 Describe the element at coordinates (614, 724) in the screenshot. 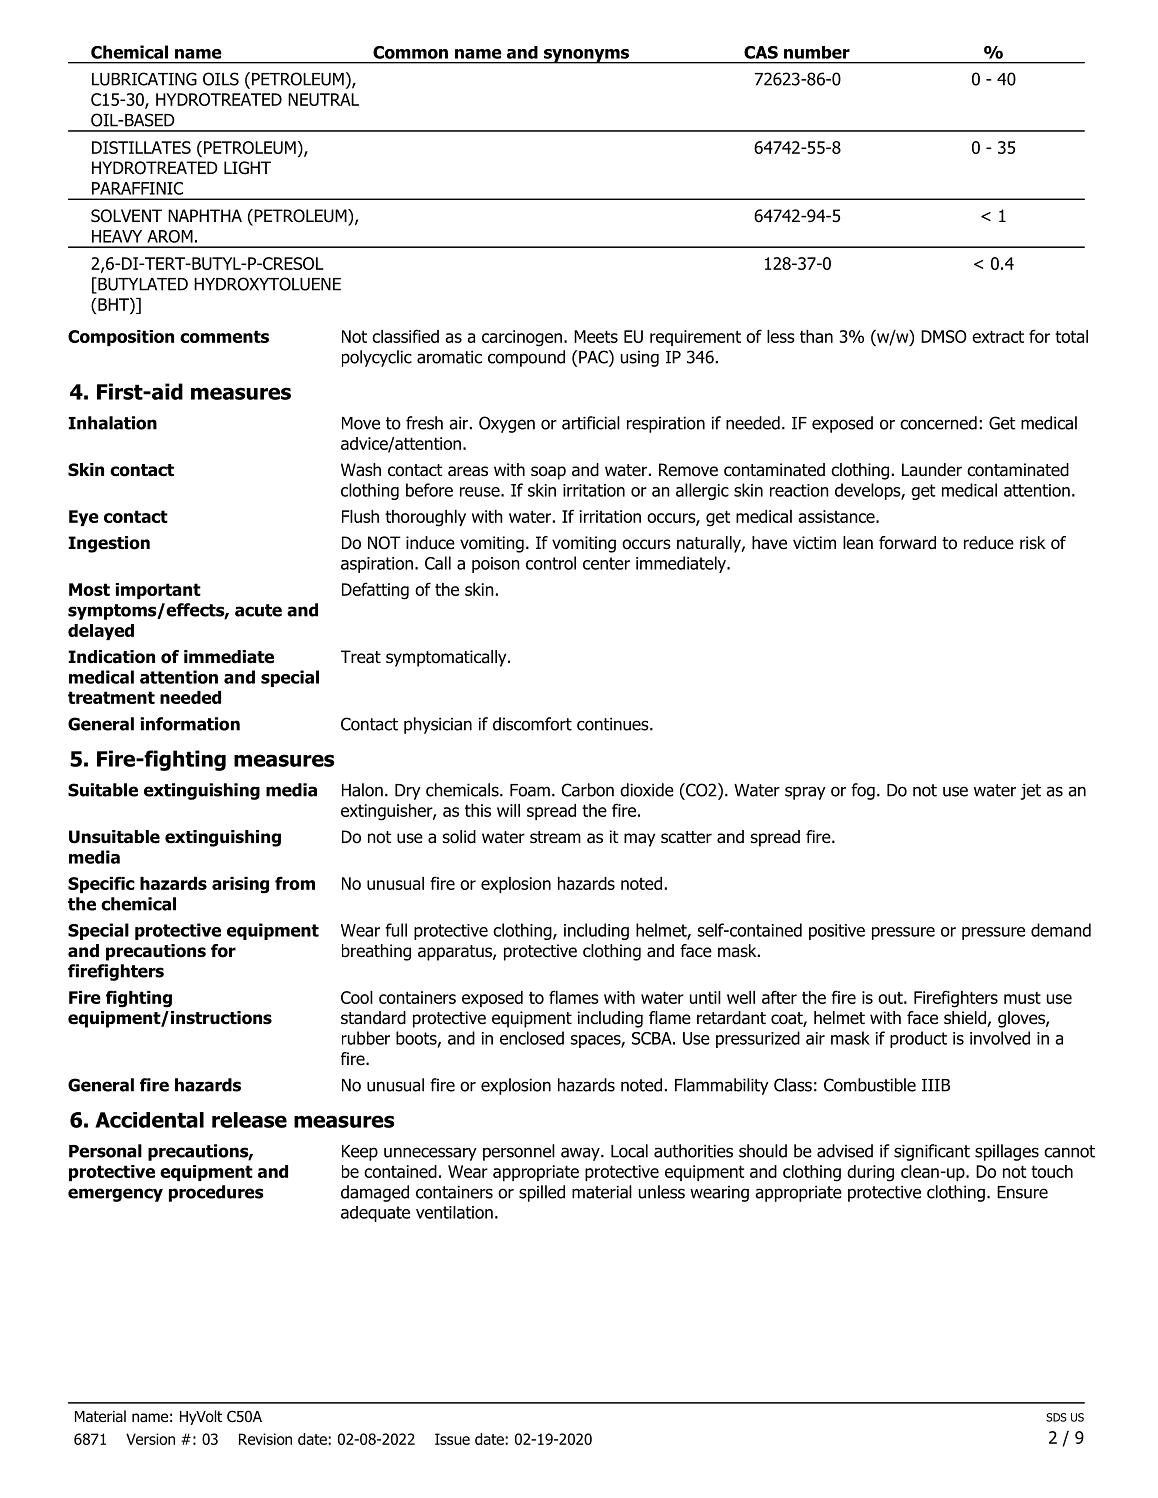

I see `continues` at that location.
